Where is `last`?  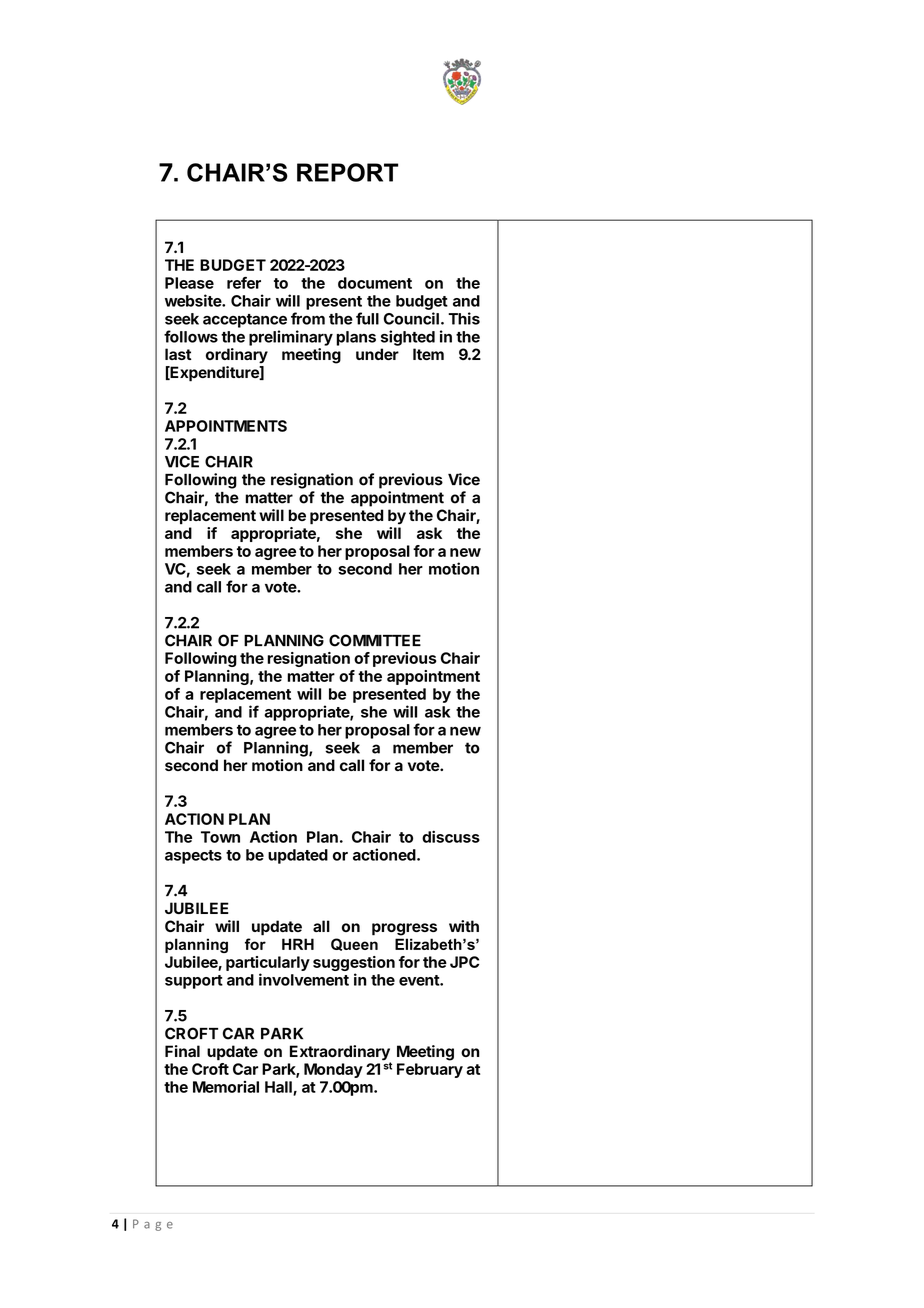 last is located at coordinates (178, 354).
